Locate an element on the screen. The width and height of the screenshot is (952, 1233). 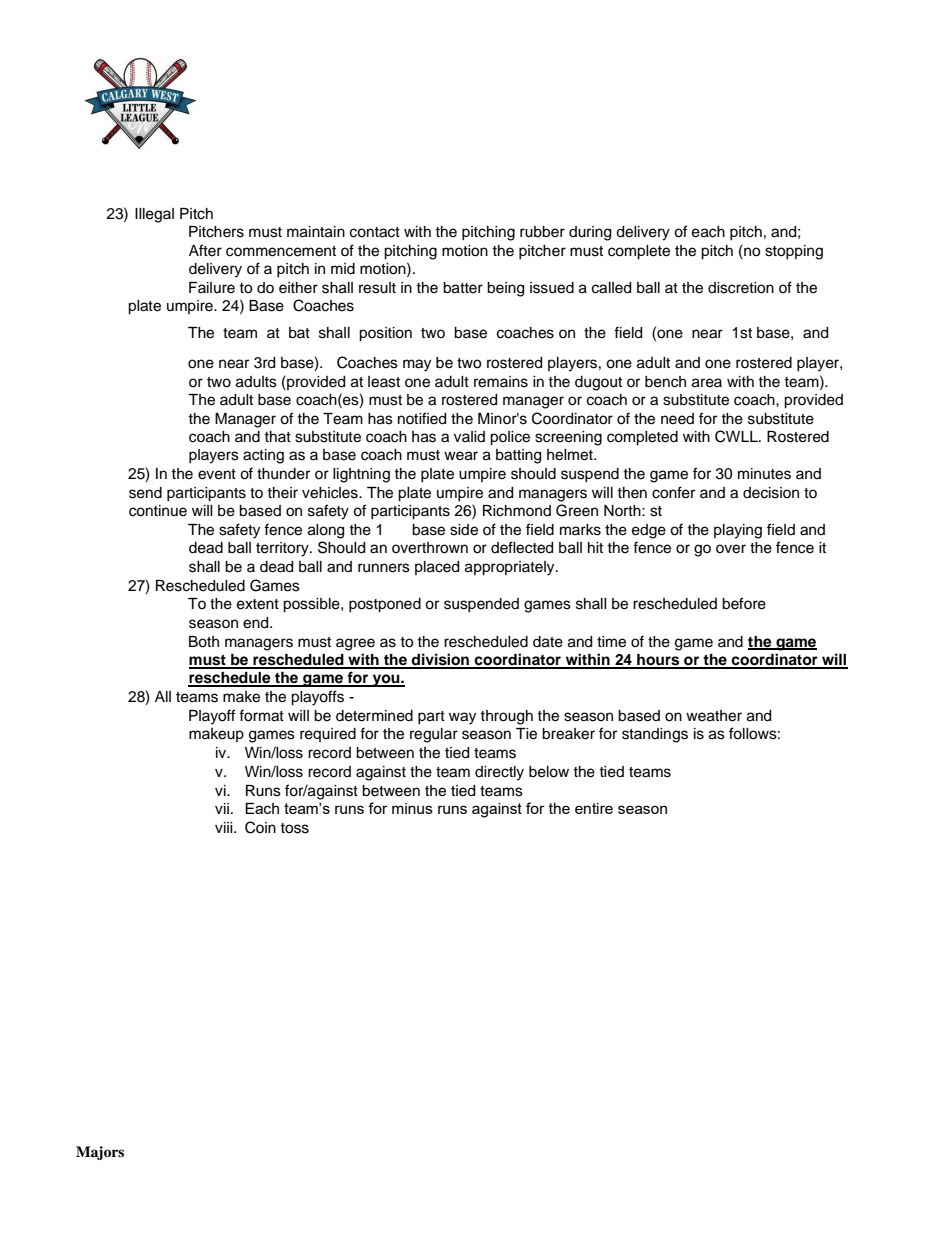
weather is located at coordinates (714, 716).
